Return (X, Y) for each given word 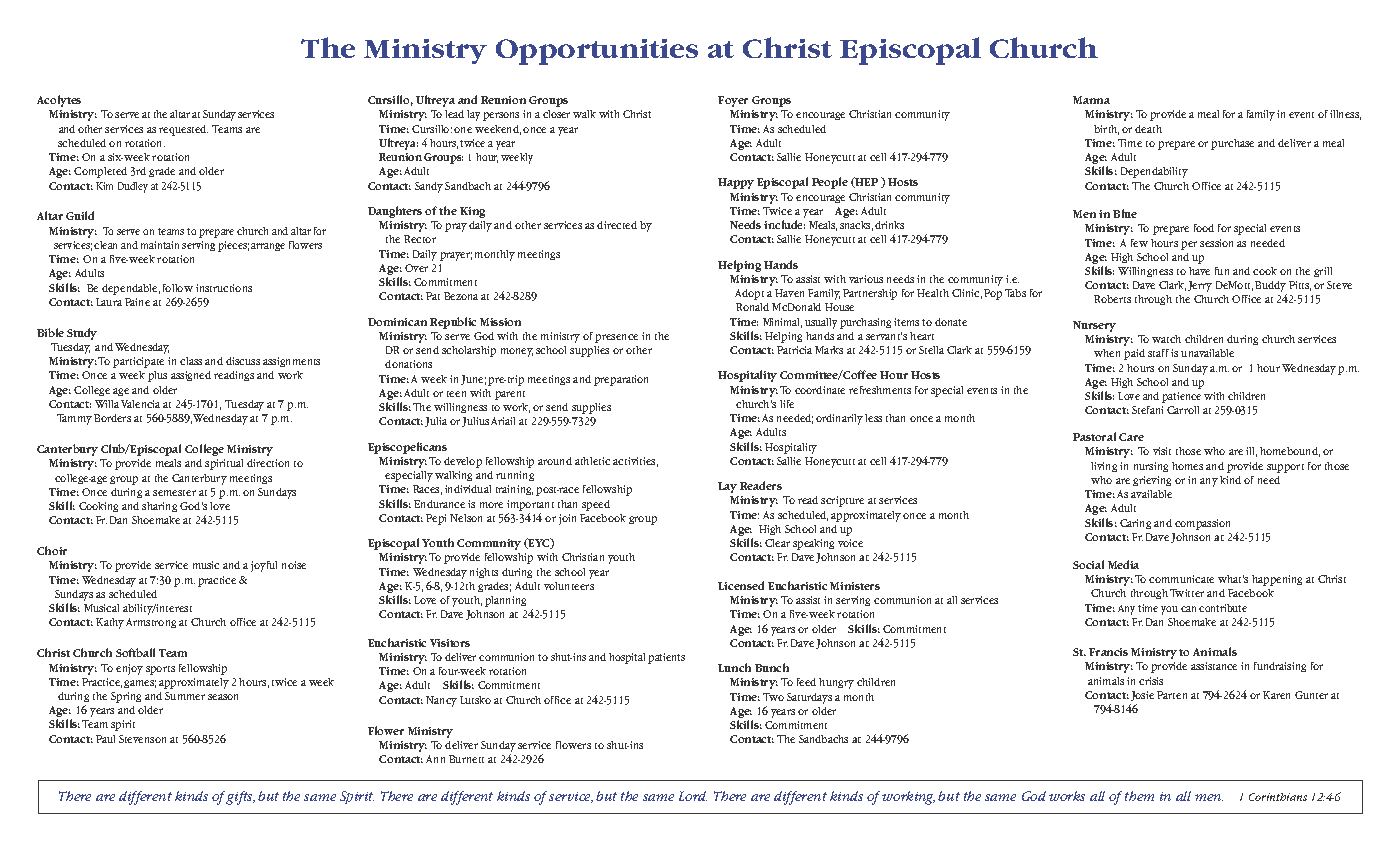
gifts (240, 798)
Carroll (1183, 410)
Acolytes (59, 101)
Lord (693, 796)
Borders (112, 418)
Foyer (733, 101)
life (787, 404)
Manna (1091, 100)
